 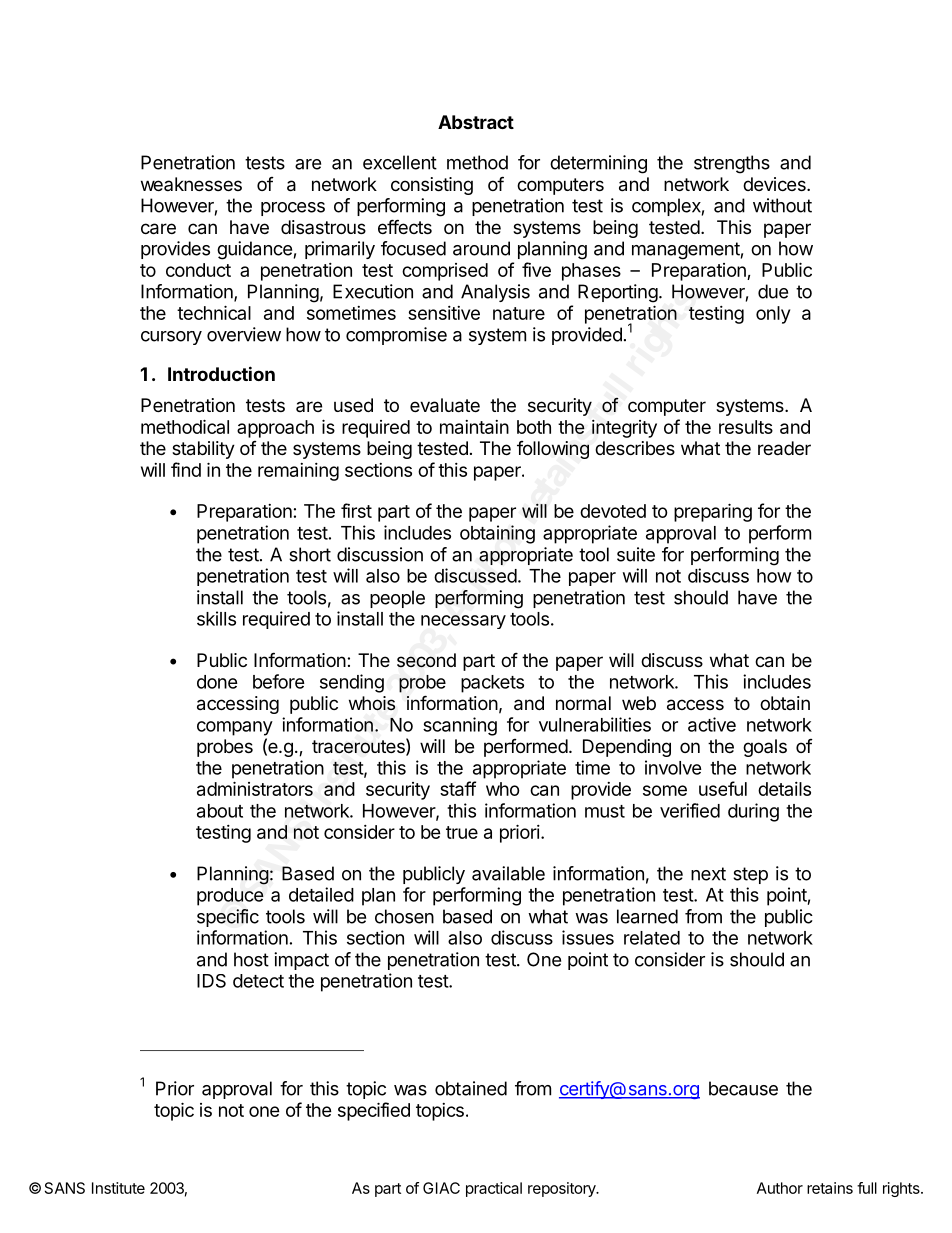 What do you see at coordinates (474, 427) in the screenshot?
I see `maintain` at bounding box center [474, 427].
